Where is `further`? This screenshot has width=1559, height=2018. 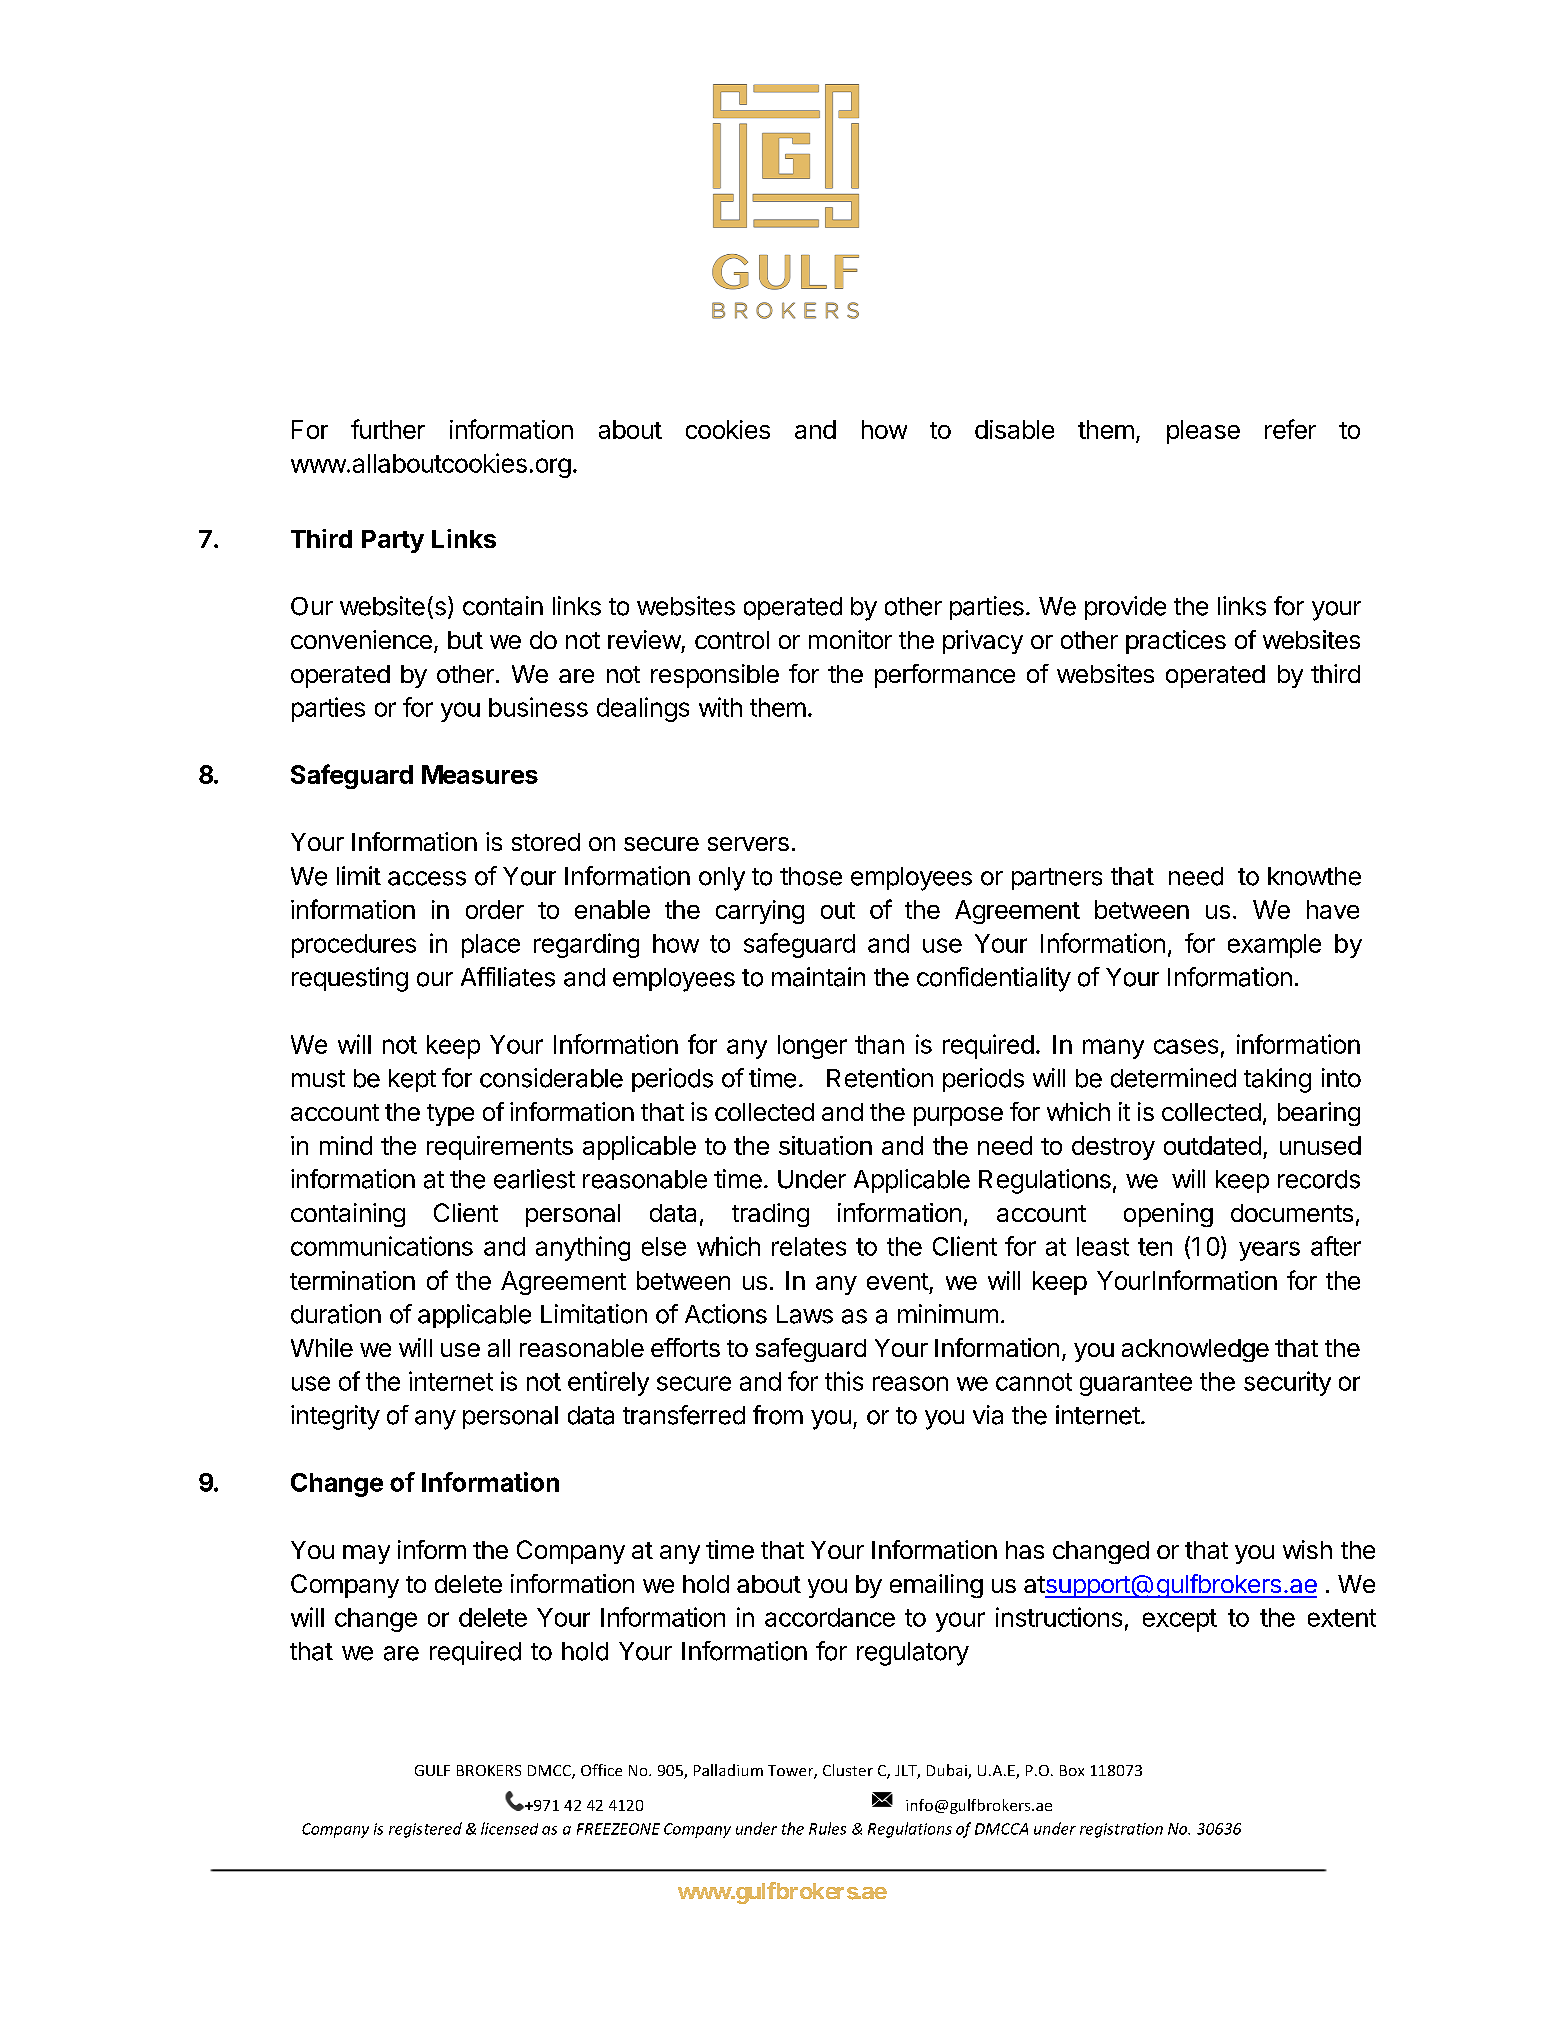
further is located at coordinates (388, 429).
